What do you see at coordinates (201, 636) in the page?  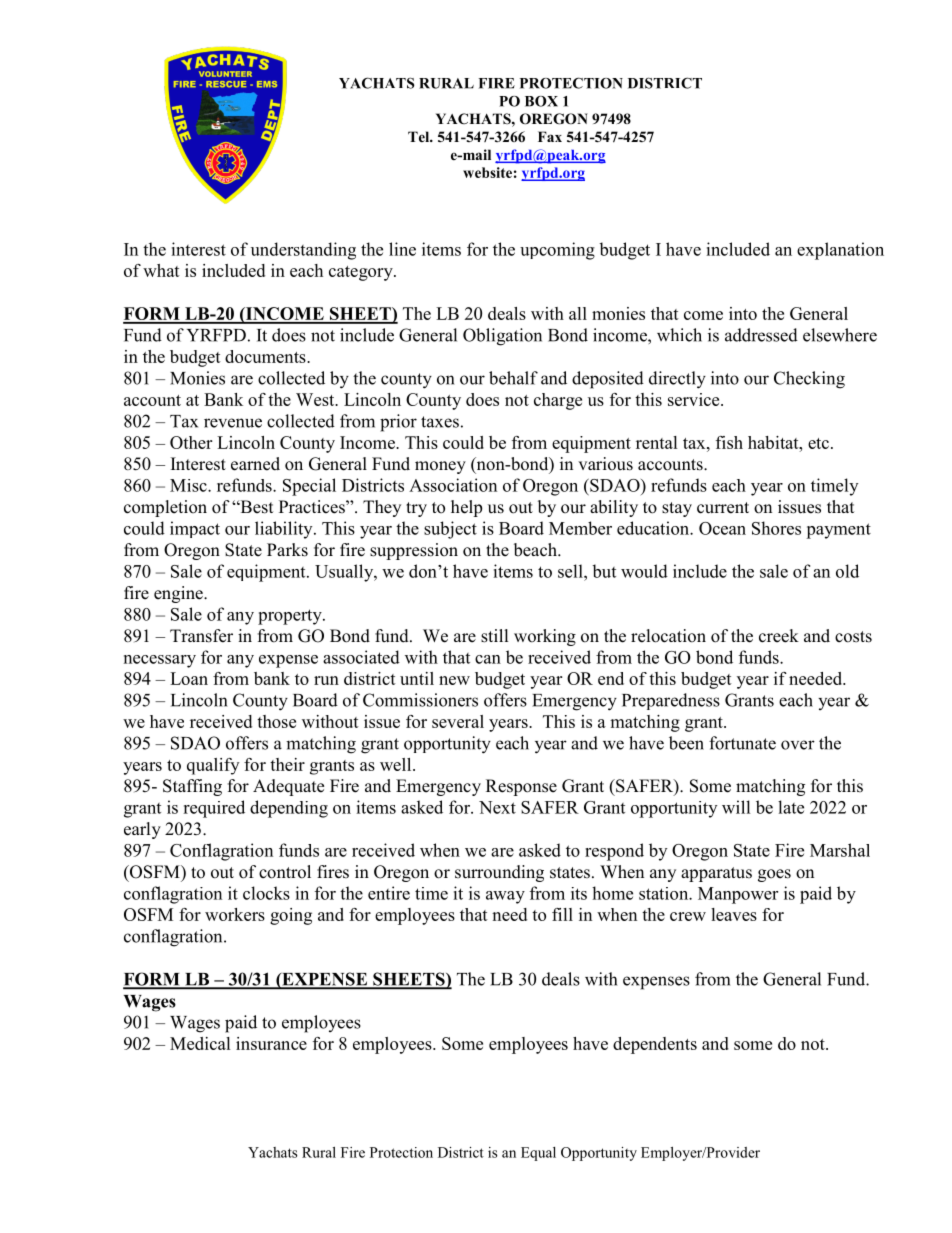 I see `Transfer` at bounding box center [201, 636].
